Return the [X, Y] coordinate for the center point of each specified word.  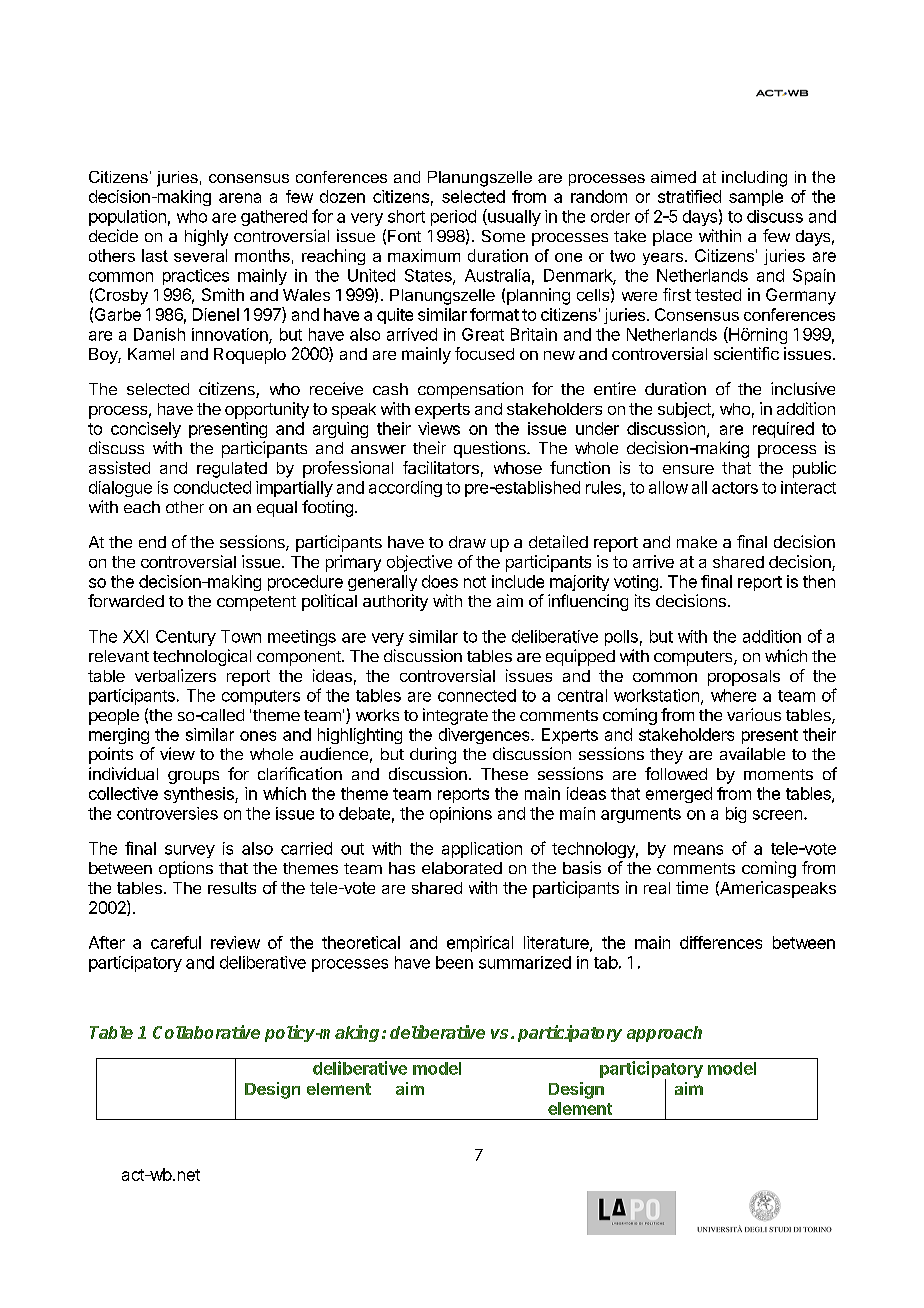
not [475, 582]
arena [240, 198]
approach [664, 1034]
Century [186, 638]
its [642, 600]
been [454, 962]
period [453, 218]
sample [756, 198]
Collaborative [206, 1032]
